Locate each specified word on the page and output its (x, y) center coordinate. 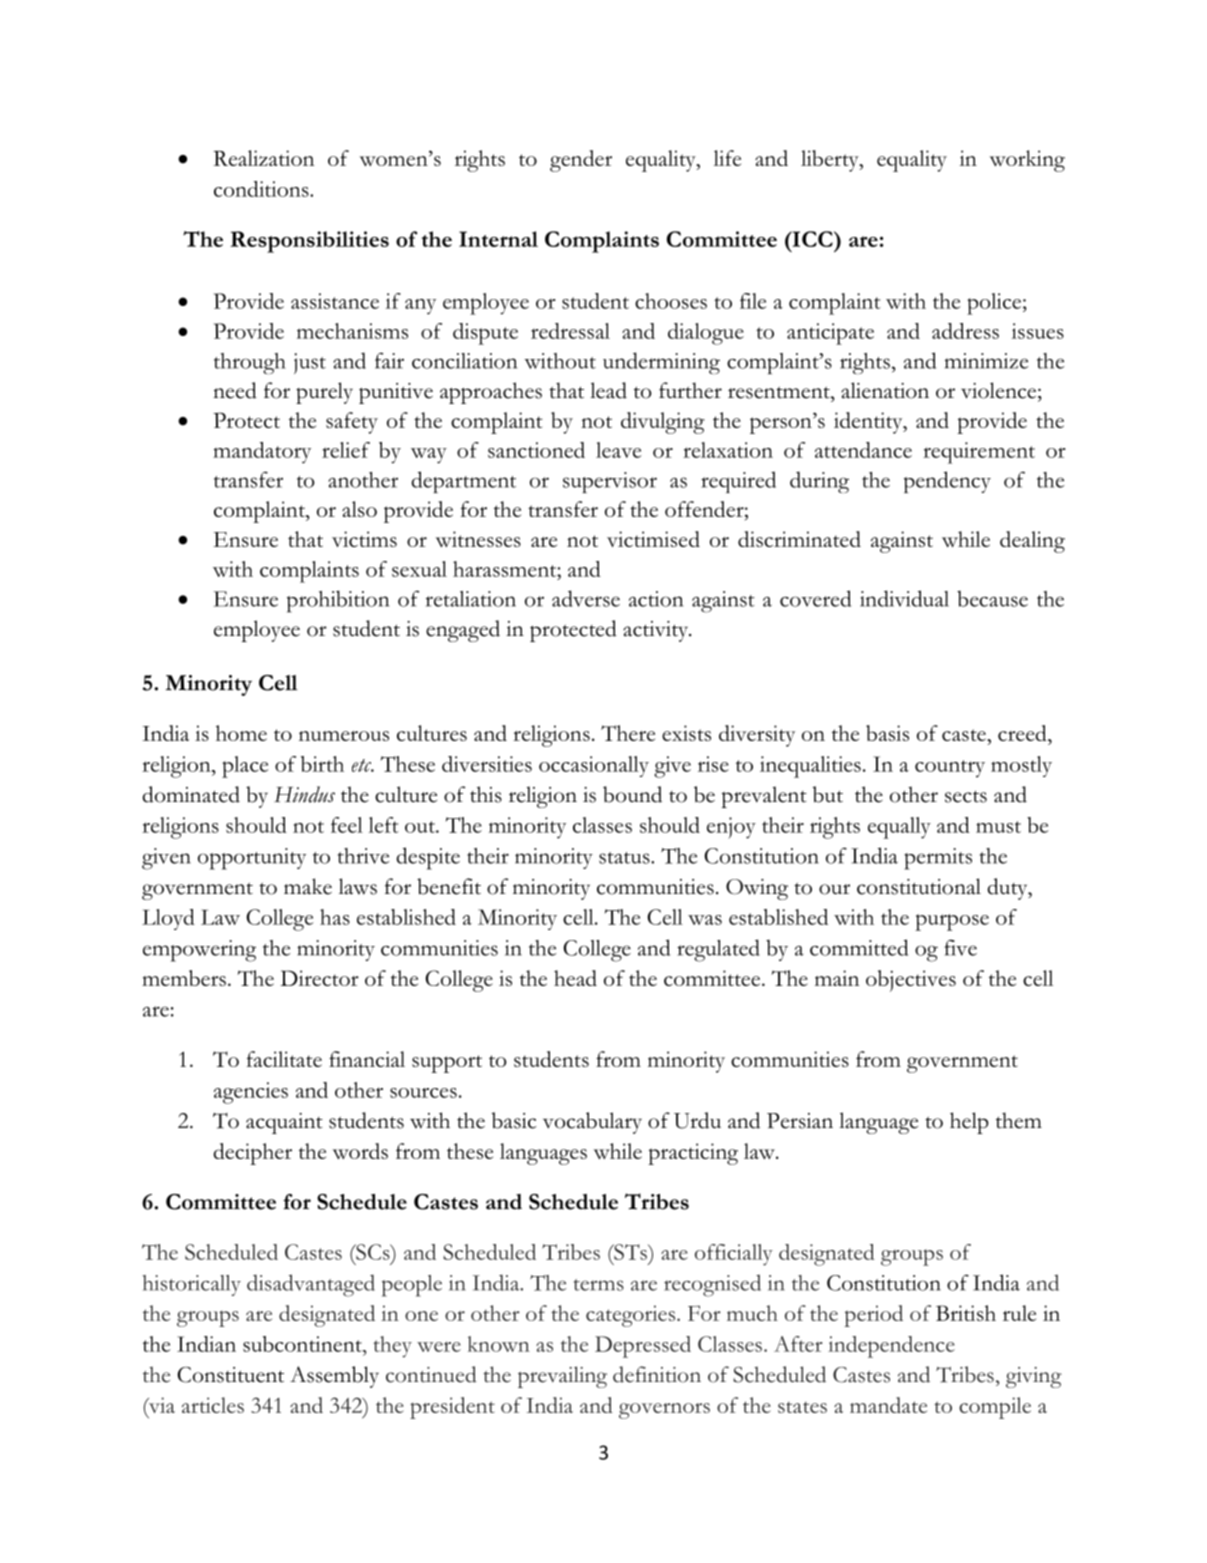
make (308, 886)
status (625, 858)
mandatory (262, 453)
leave (618, 450)
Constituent (230, 1375)
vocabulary (592, 1123)
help (969, 1123)
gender (581, 161)
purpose (952, 922)
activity (657, 631)
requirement (979, 453)
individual (904, 598)
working (1027, 161)
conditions (262, 189)
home (241, 733)
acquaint (284, 1123)
